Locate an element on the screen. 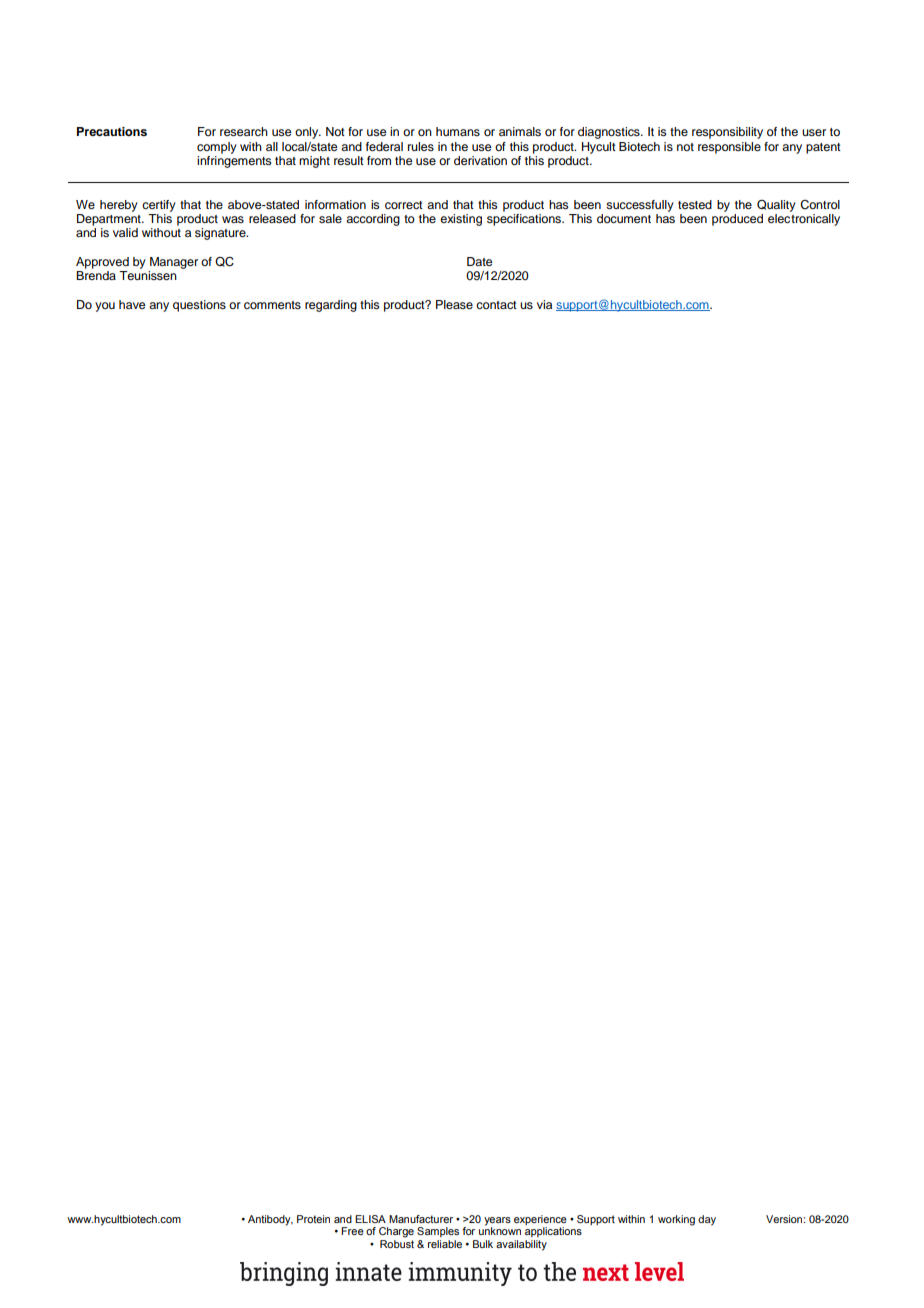  Manufacturer is located at coordinates (421, 1219).
